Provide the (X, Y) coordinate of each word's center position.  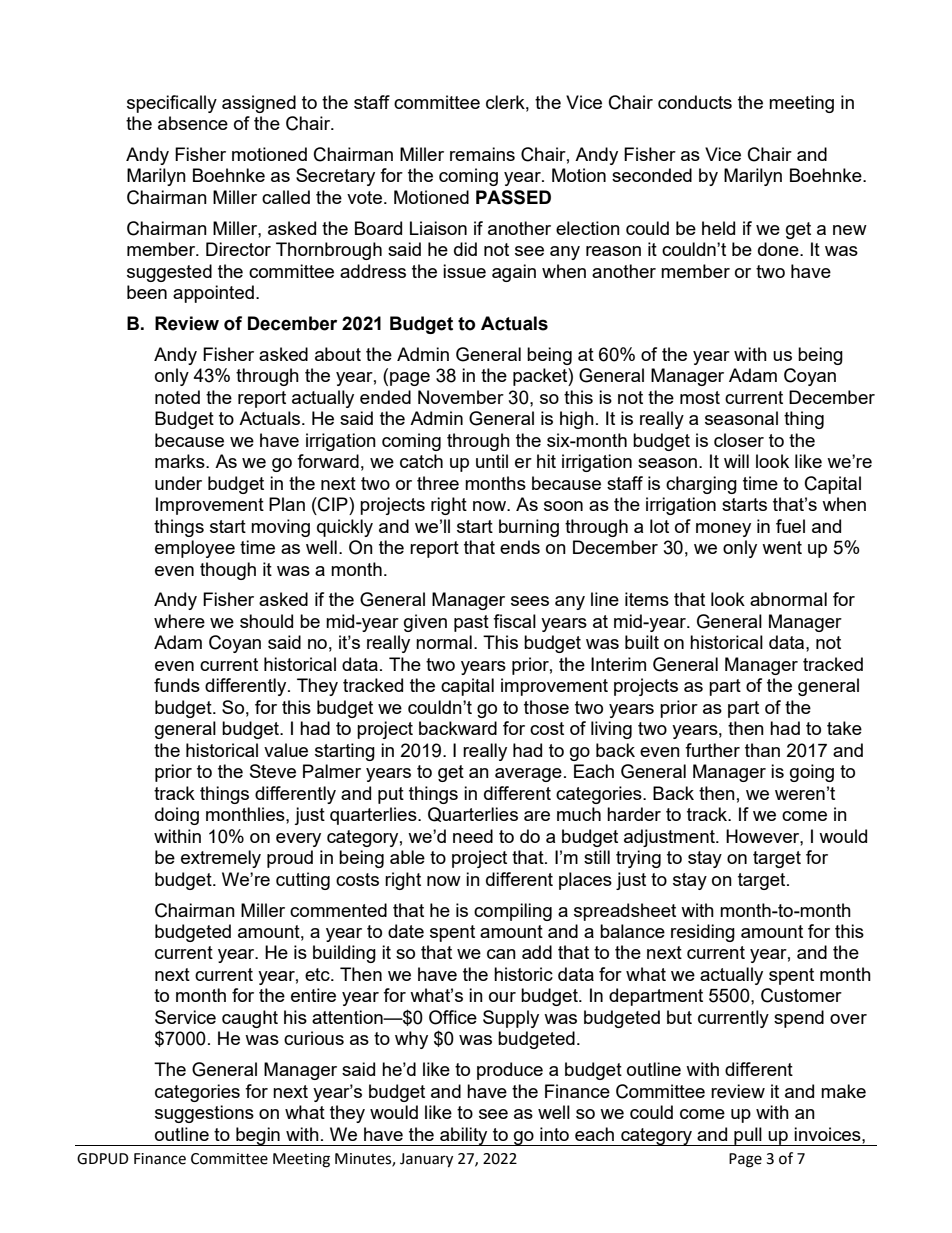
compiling (513, 912)
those (546, 707)
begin (258, 1136)
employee (195, 549)
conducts (695, 102)
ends (520, 547)
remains (482, 154)
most (700, 397)
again (514, 273)
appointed (213, 294)
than (762, 750)
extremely (221, 859)
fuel (790, 526)
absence (193, 123)
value (286, 750)
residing (703, 933)
